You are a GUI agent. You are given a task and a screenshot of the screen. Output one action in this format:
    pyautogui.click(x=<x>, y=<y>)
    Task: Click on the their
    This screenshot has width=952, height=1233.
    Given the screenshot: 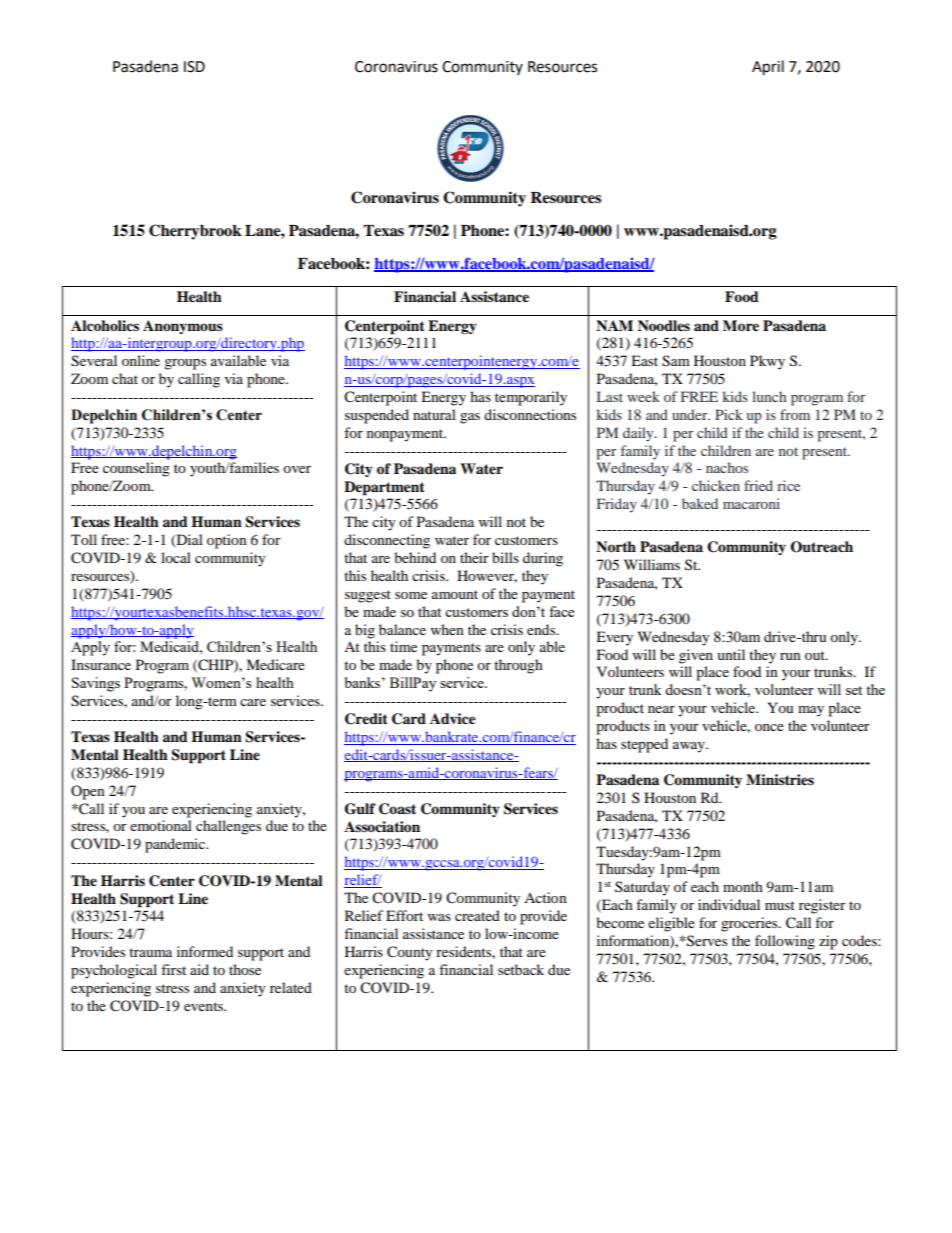 What is the action you would take?
    pyautogui.click(x=474, y=557)
